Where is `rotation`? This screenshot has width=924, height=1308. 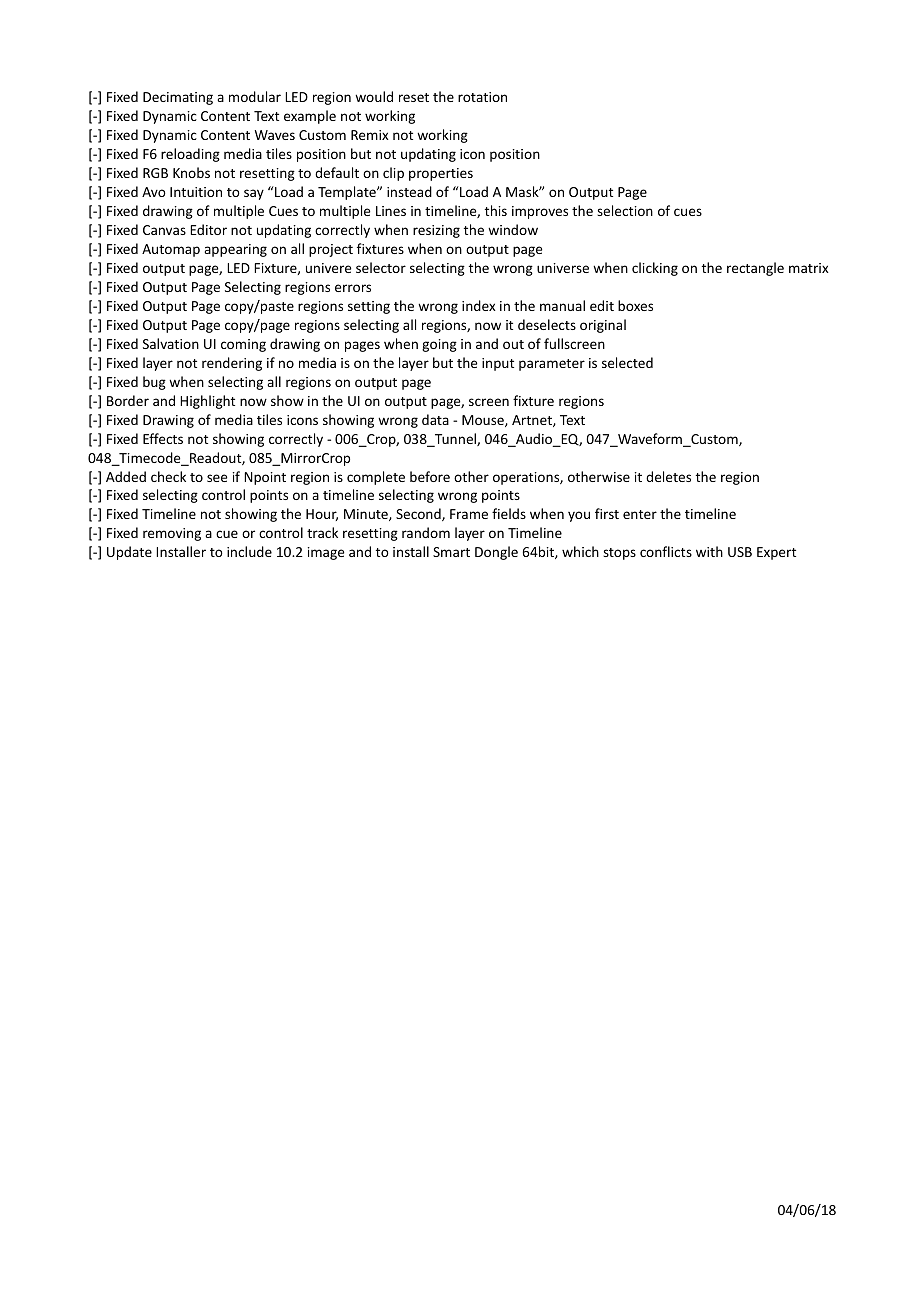
rotation is located at coordinates (482, 97).
